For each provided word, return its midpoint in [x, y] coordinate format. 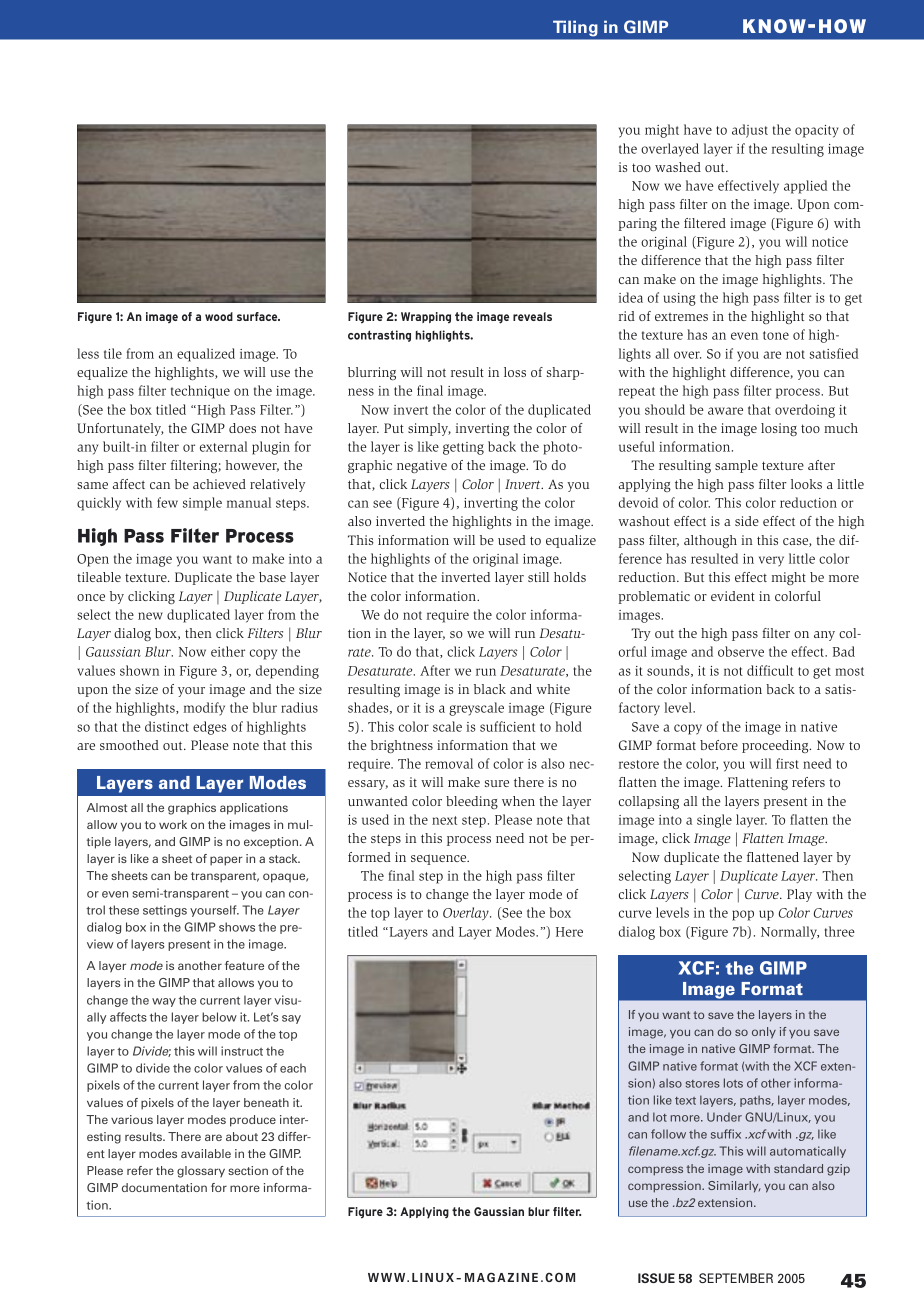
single [714, 821]
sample [736, 466]
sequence [440, 859]
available [206, 1153]
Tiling [575, 28]
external [223, 446]
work [173, 824]
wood [219, 316]
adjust [750, 131]
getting [463, 448]
